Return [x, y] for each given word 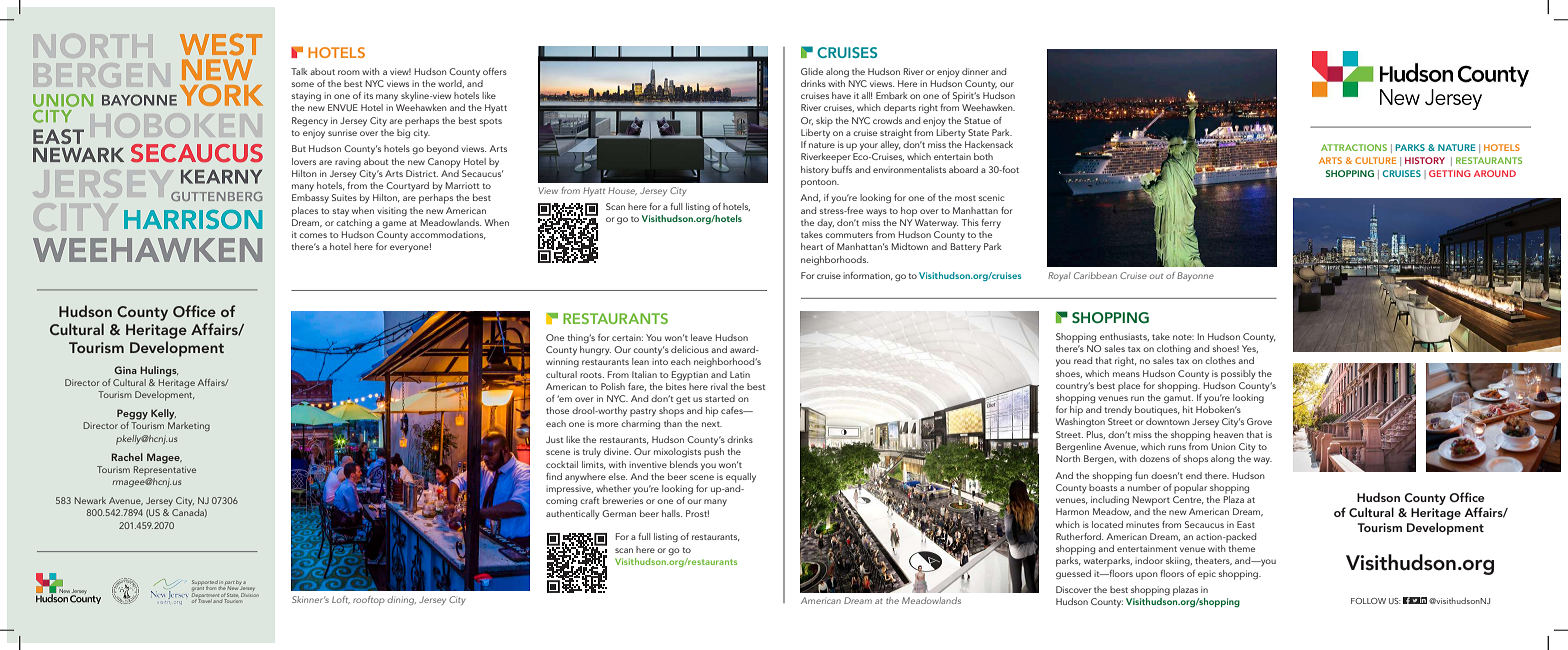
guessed [1073, 575]
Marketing [189, 426]
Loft [341, 600]
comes [313, 235]
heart [812, 246]
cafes [733, 410]
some [302, 84]
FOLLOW [1368, 601]
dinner [975, 71]
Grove [1259, 421]
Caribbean [1095, 275]
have [841, 95]
